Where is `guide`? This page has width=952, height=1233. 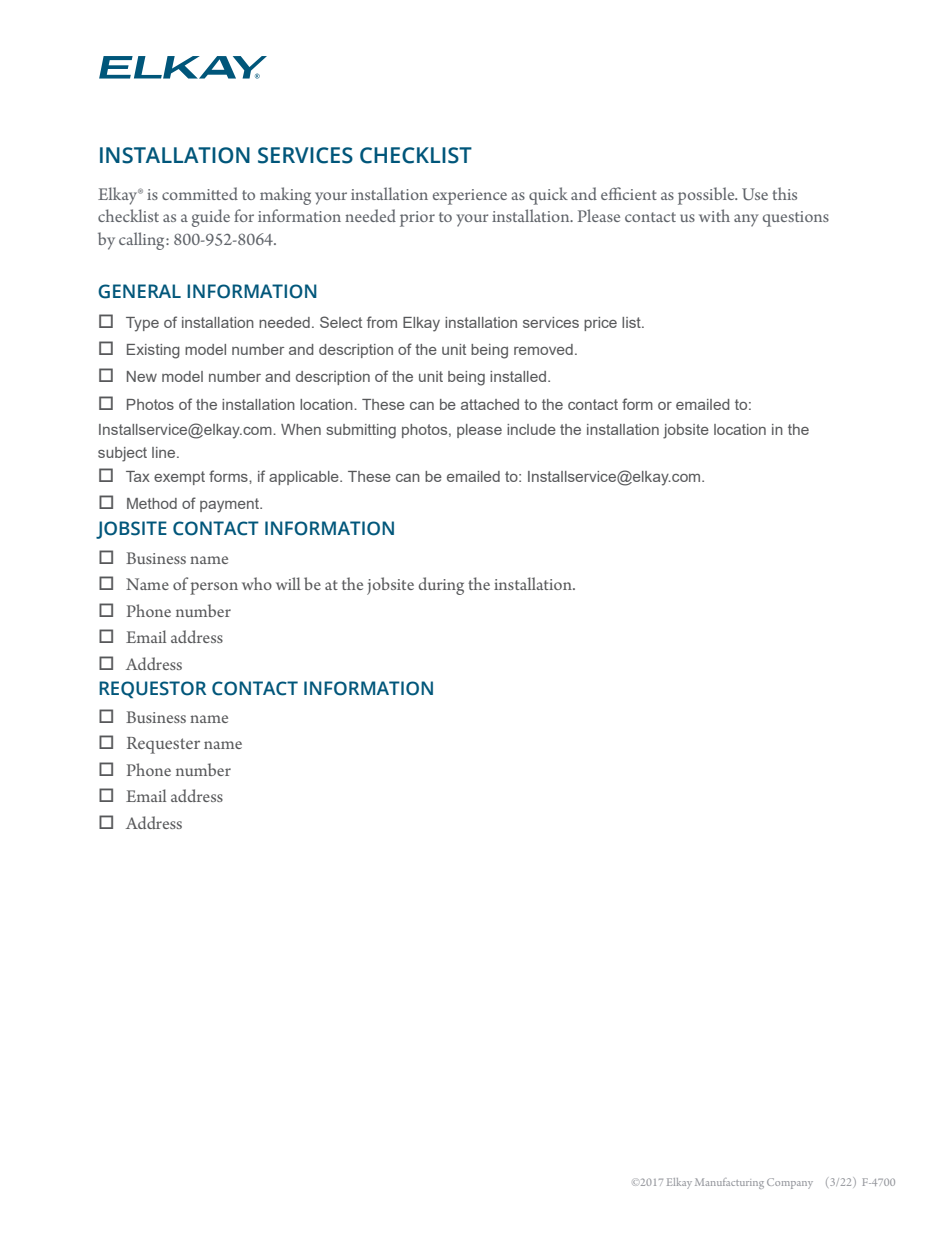 guide is located at coordinates (211, 218).
